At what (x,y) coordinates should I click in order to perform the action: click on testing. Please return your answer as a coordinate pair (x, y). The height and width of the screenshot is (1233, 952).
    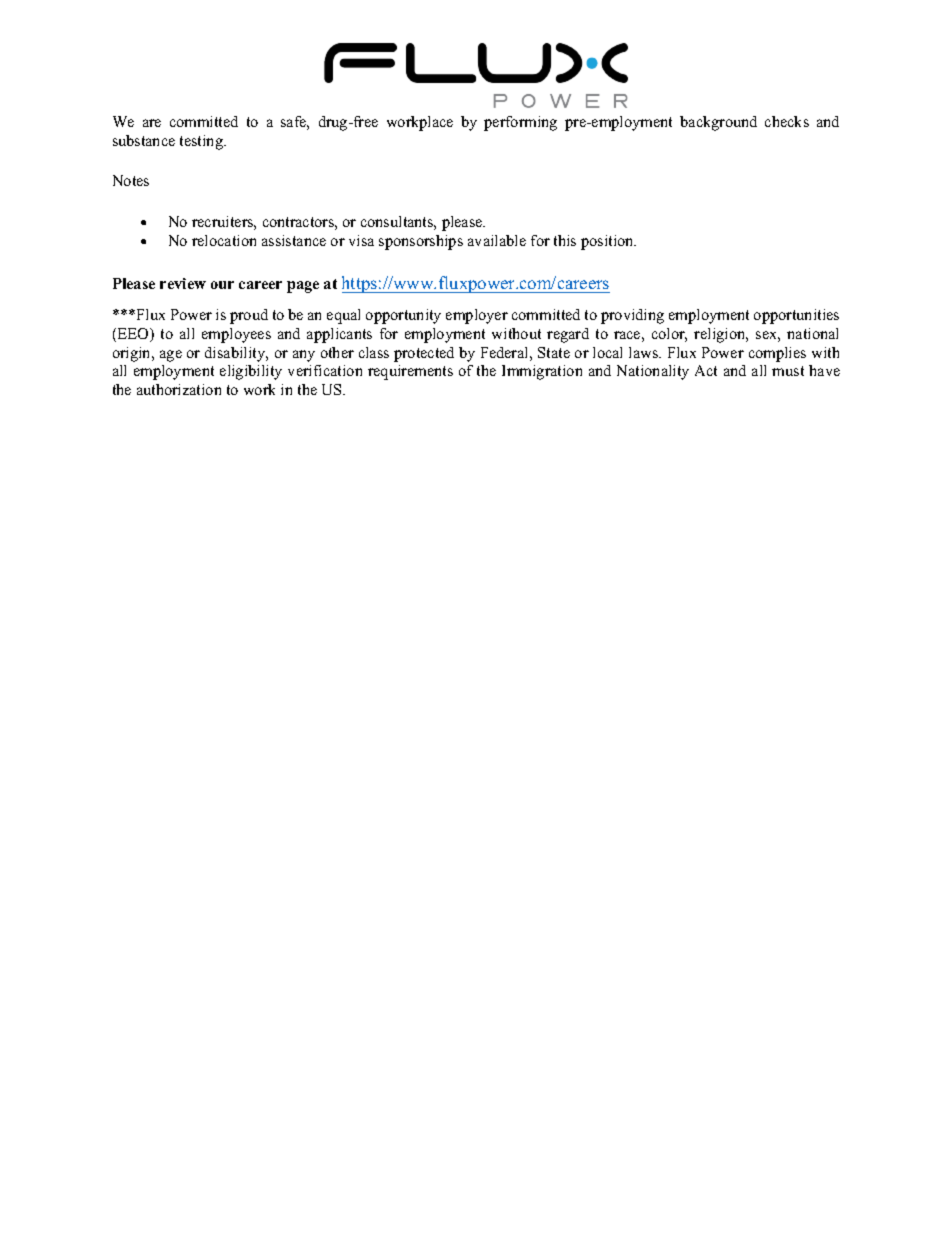
    Looking at the image, I should click on (202, 142).
